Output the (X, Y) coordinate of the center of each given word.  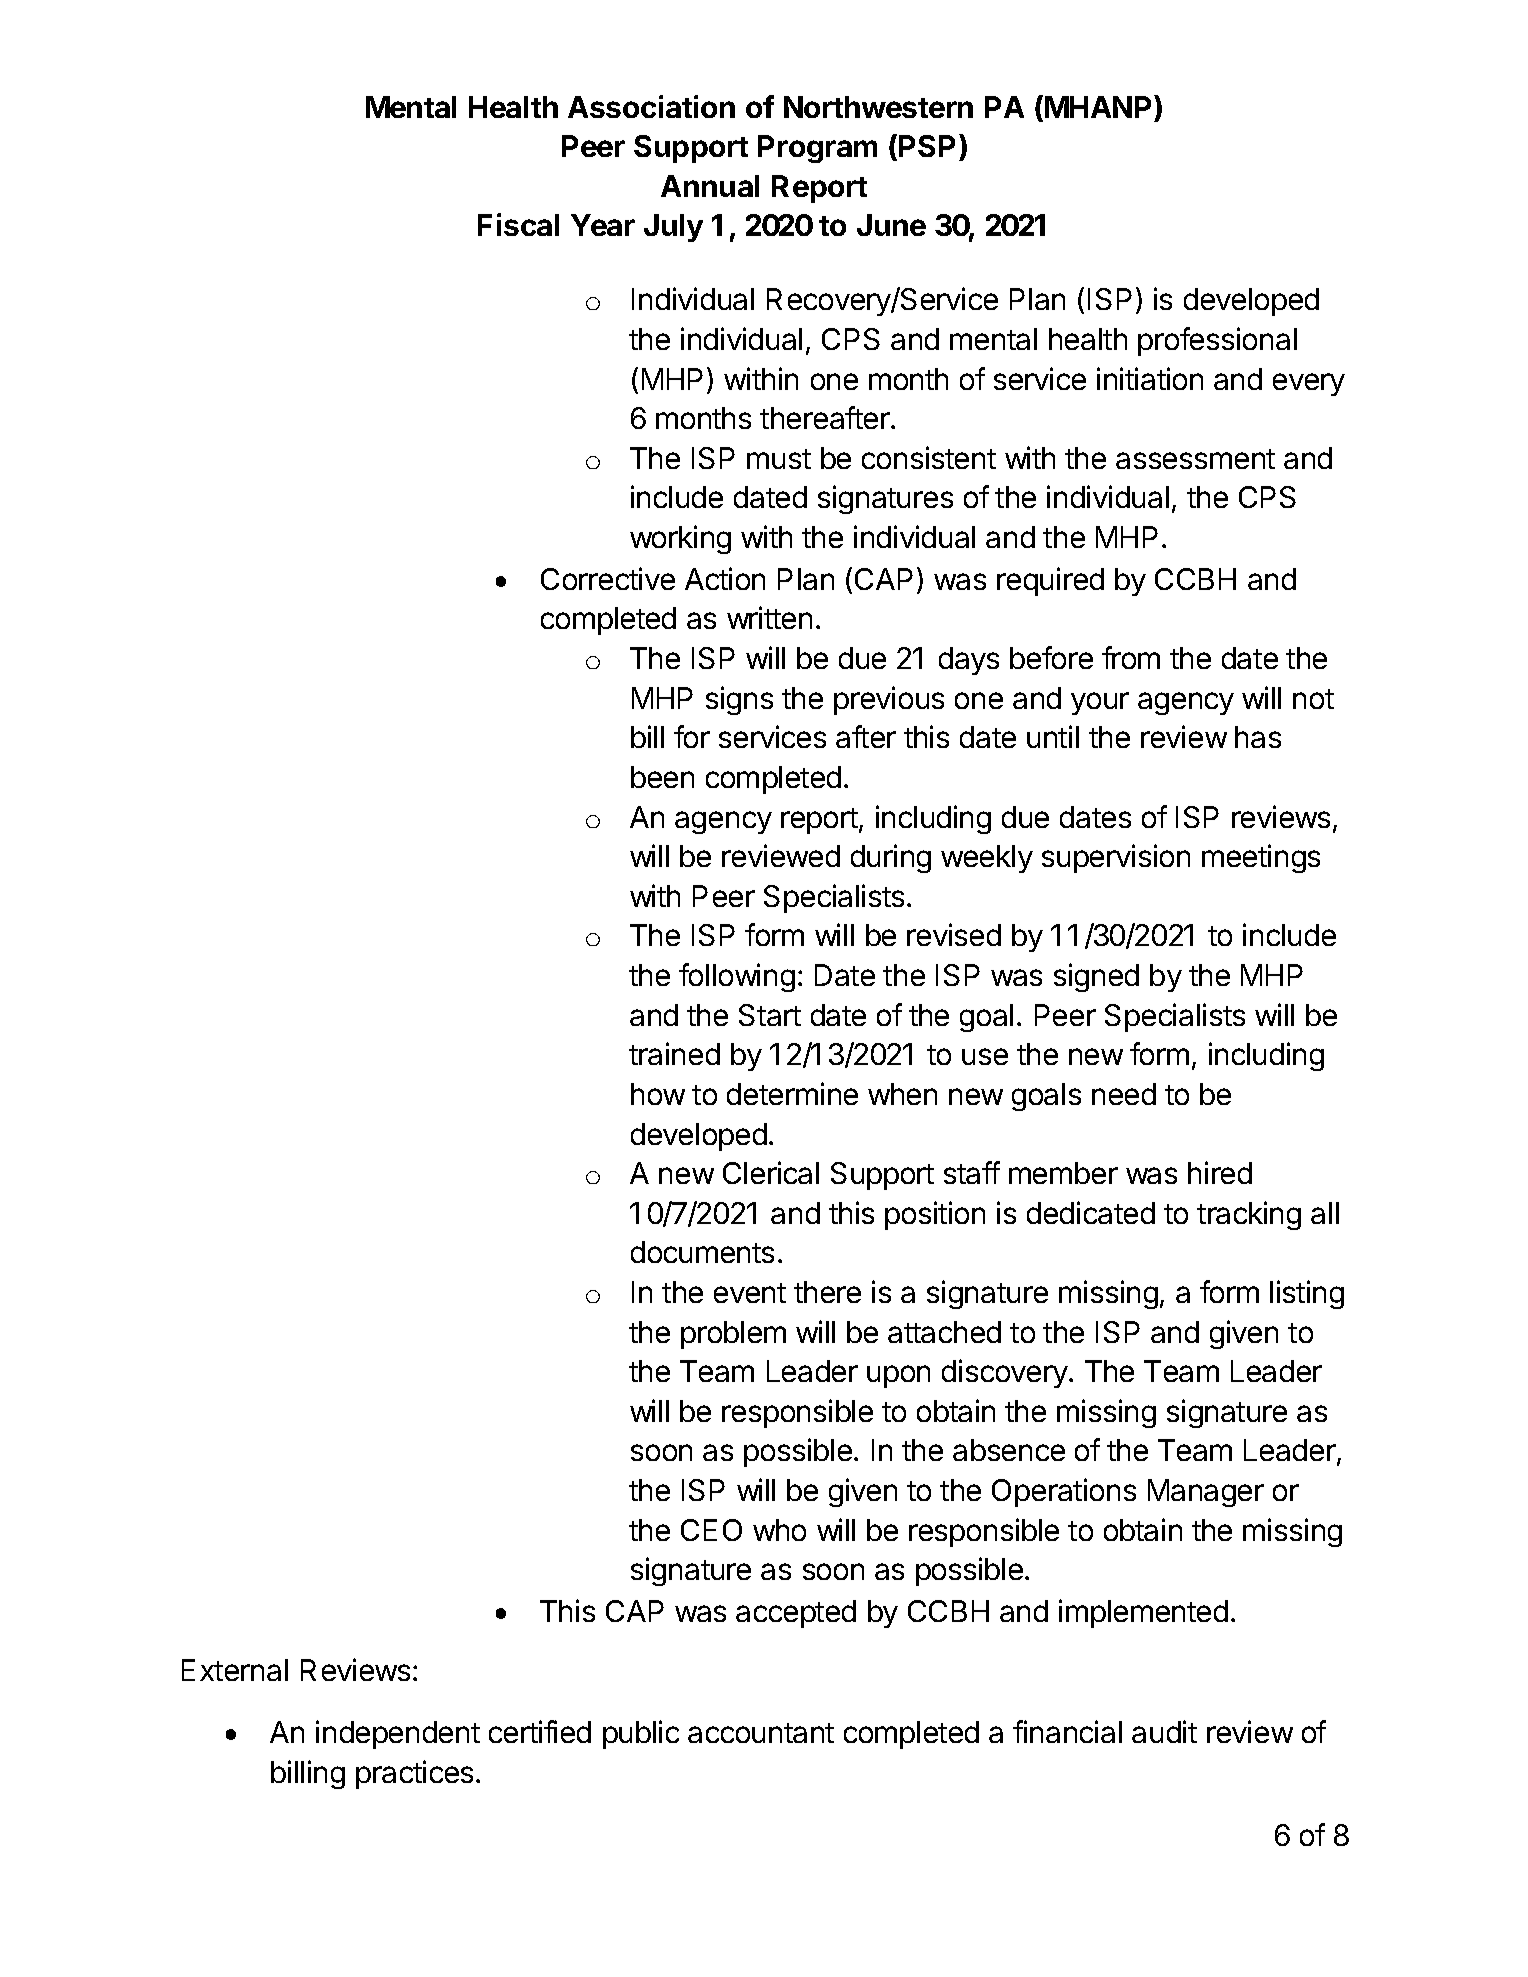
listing (1307, 1294)
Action (725, 578)
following (737, 977)
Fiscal (518, 224)
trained (674, 1053)
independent (398, 1734)
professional (1217, 341)
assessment (1195, 459)
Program (817, 149)
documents (702, 1252)
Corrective (608, 578)
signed (1096, 977)
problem (733, 1335)
